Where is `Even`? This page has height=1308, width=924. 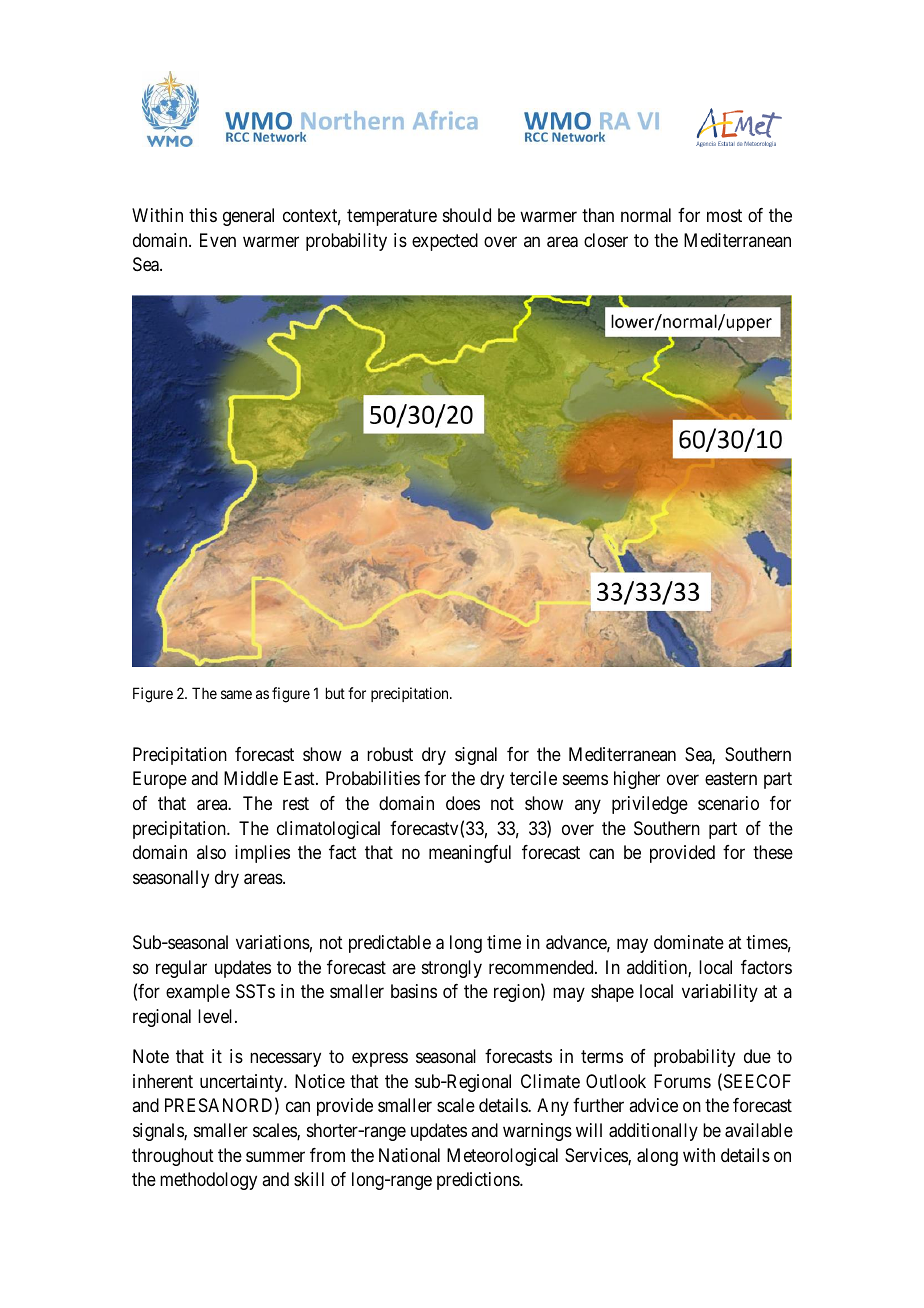
Even is located at coordinates (218, 240).
